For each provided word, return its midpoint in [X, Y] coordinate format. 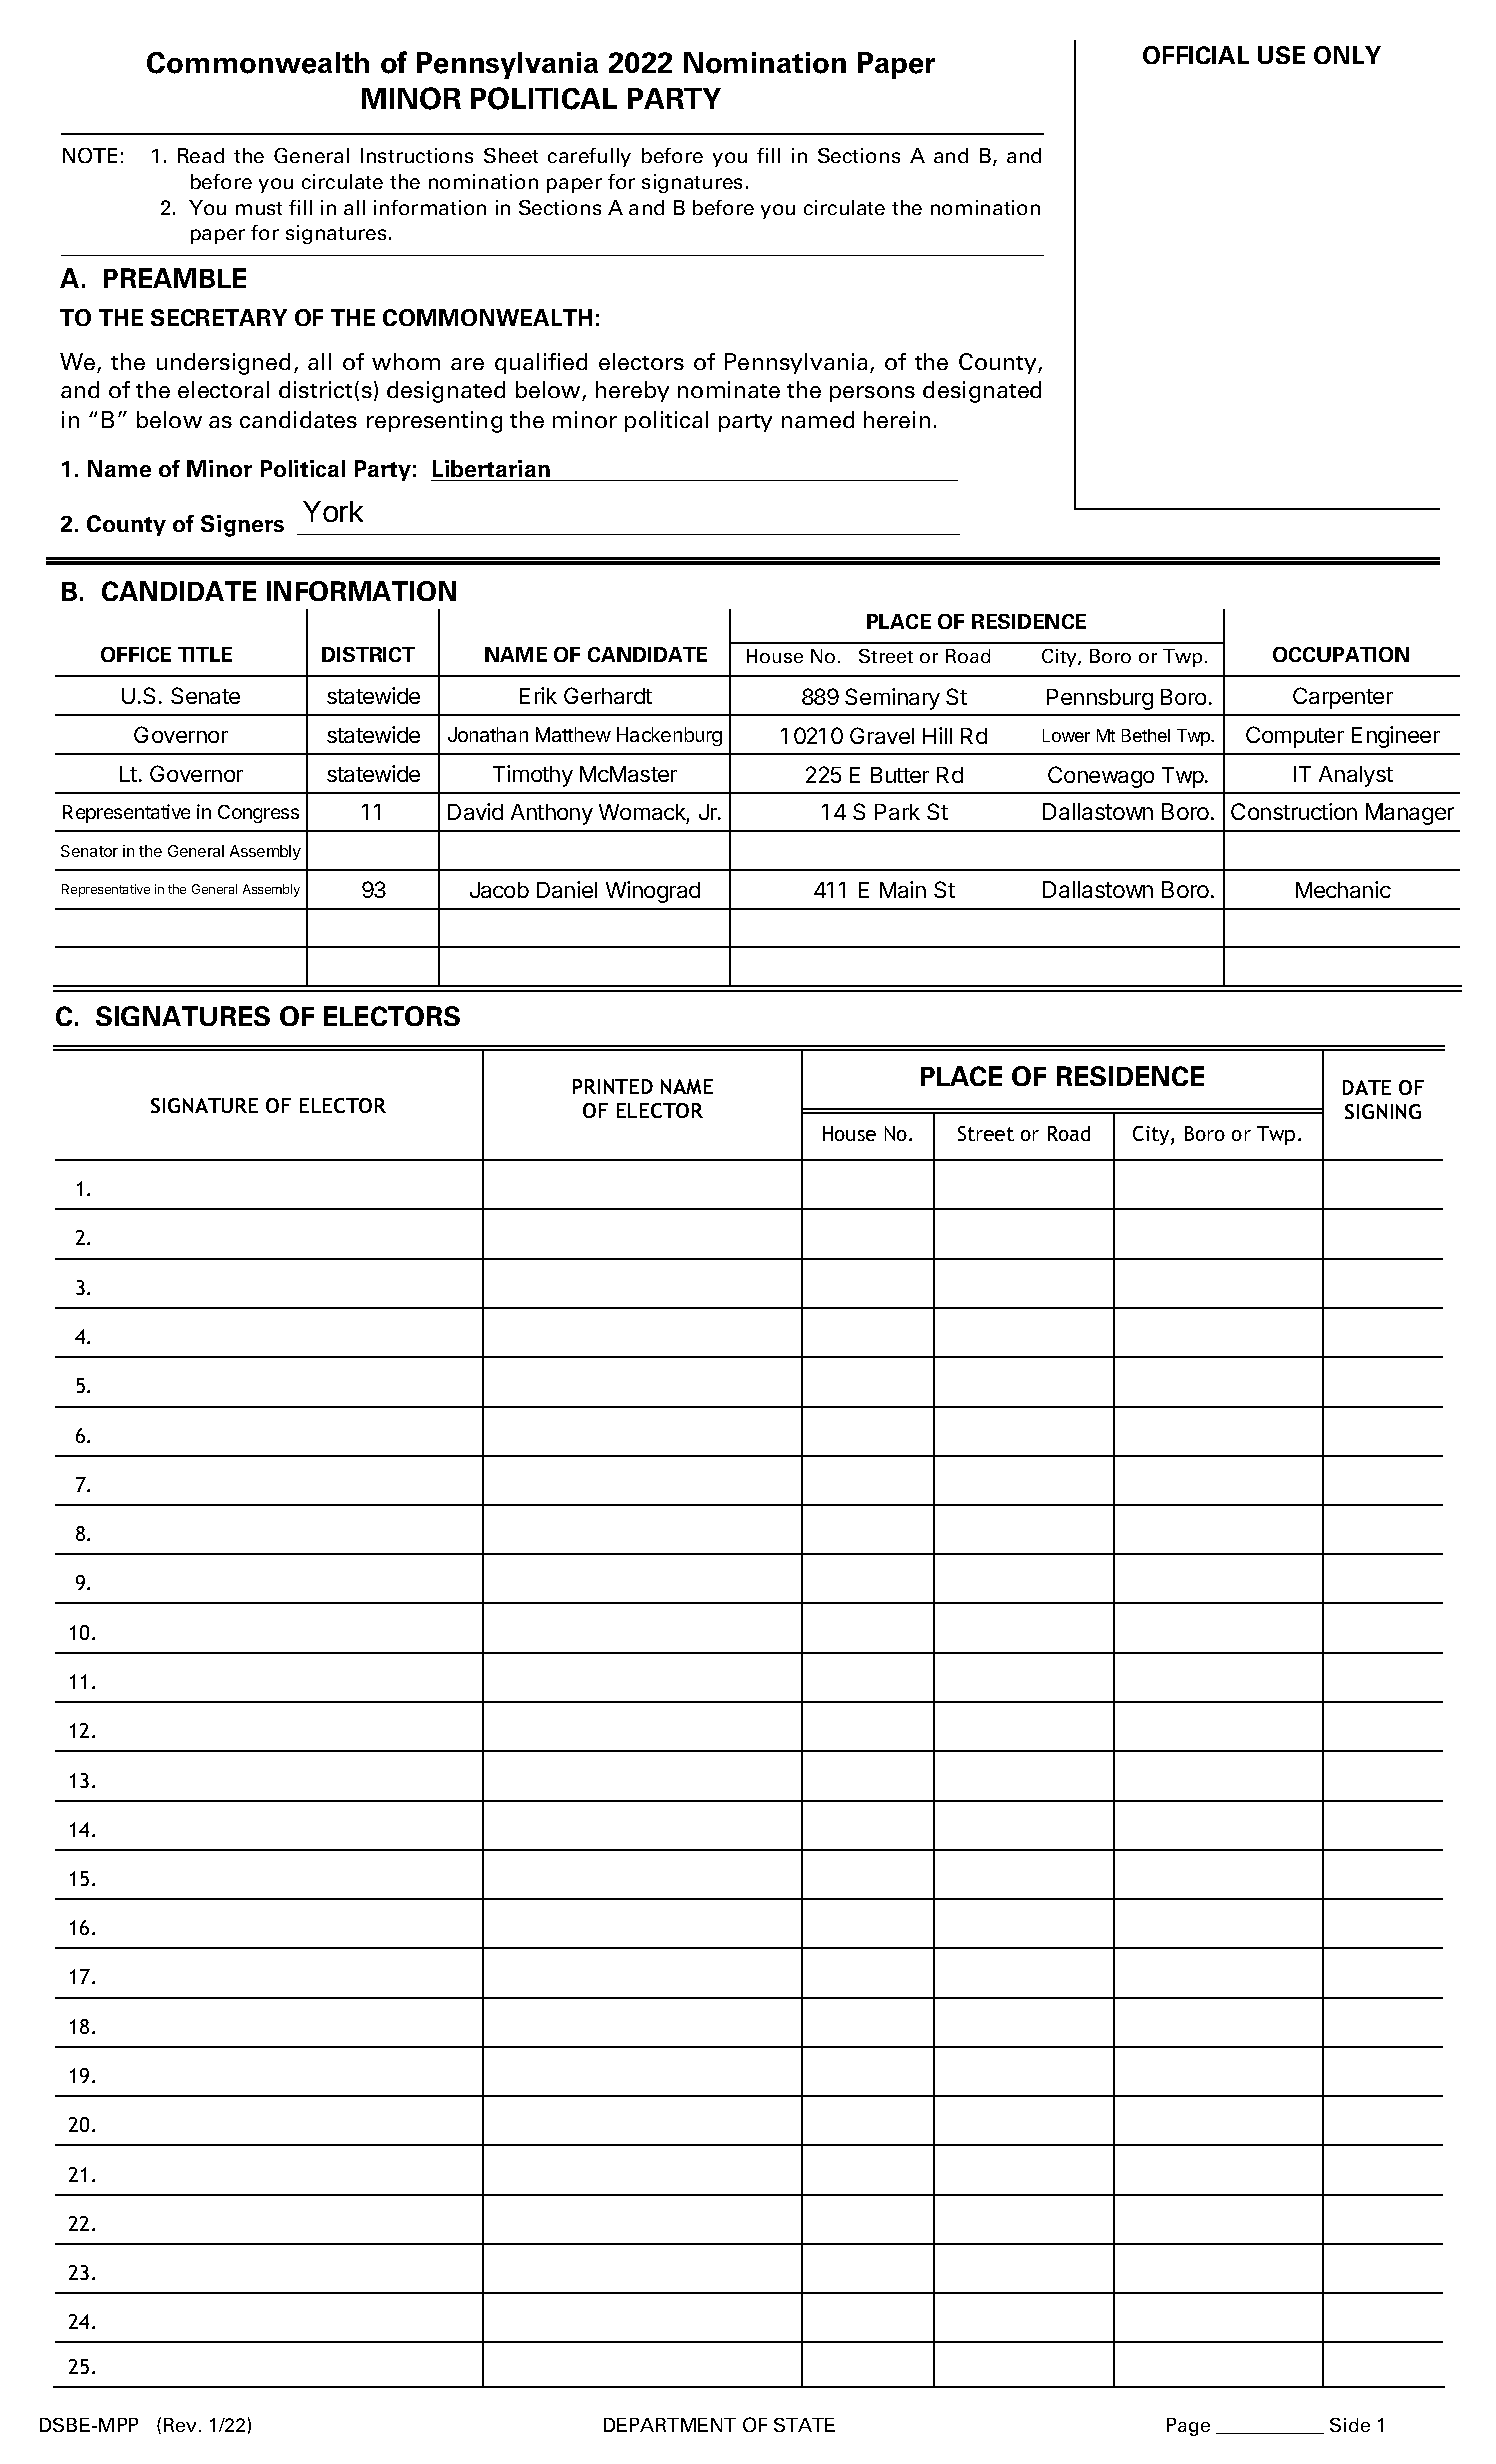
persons [872, 394]
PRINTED [613, 1086]
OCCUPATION [1341, 654]
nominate [729, 389]
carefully [589, 157]
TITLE [205, 654]
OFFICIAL [1196, 55]
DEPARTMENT [670, 2425]
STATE [804, 2425]
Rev [182, 2425]
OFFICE [136, 654]
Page [1188, 2427]
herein [897, 419]
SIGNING [1383, 1111]
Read [201, 155]
